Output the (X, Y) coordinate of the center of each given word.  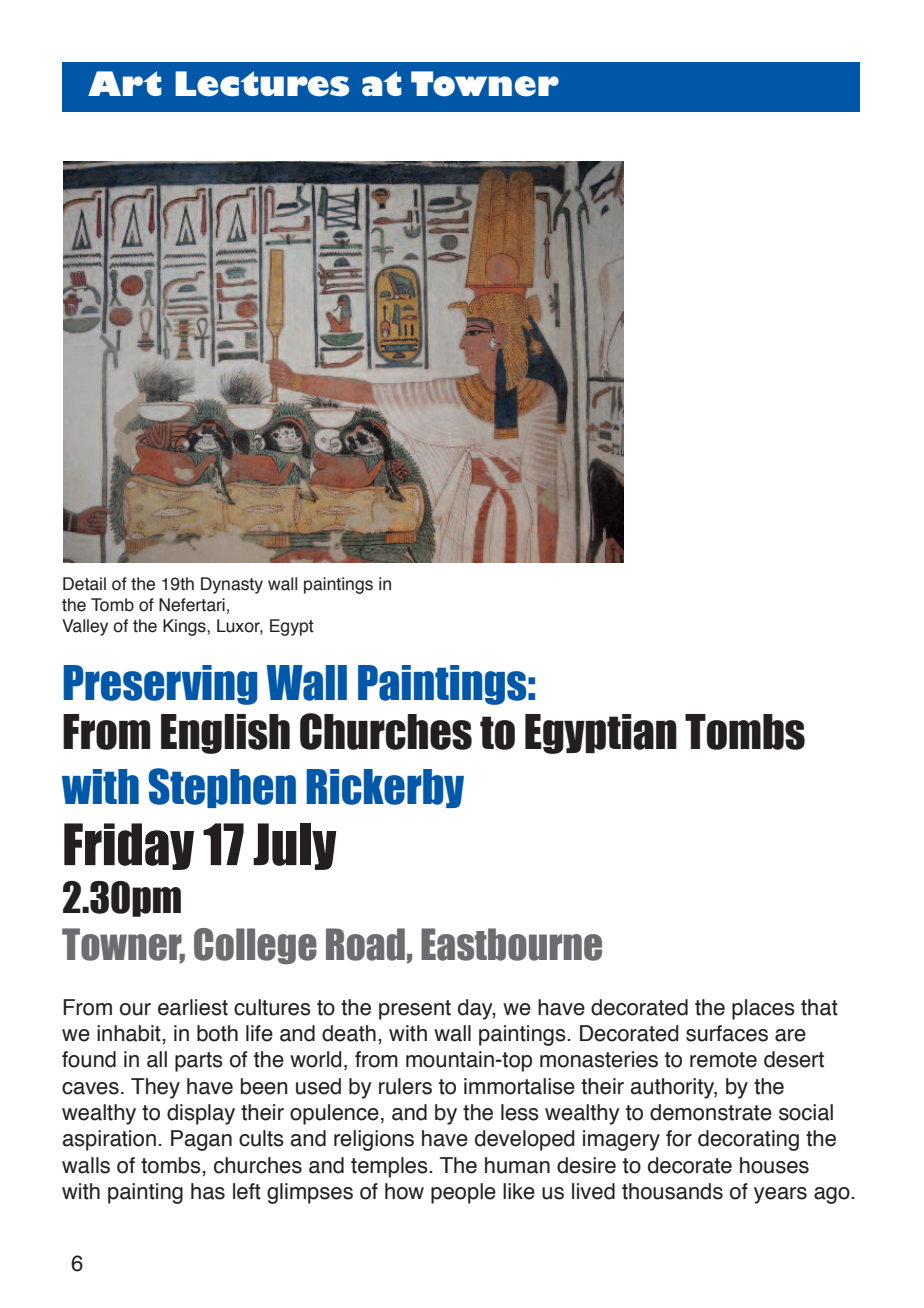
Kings (185, 627)
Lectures (262, 84)
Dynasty (232, 585)
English (225, 734)
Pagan (201, 1140)
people (463, 1193)
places (763, 1009)
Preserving (160, 685)
